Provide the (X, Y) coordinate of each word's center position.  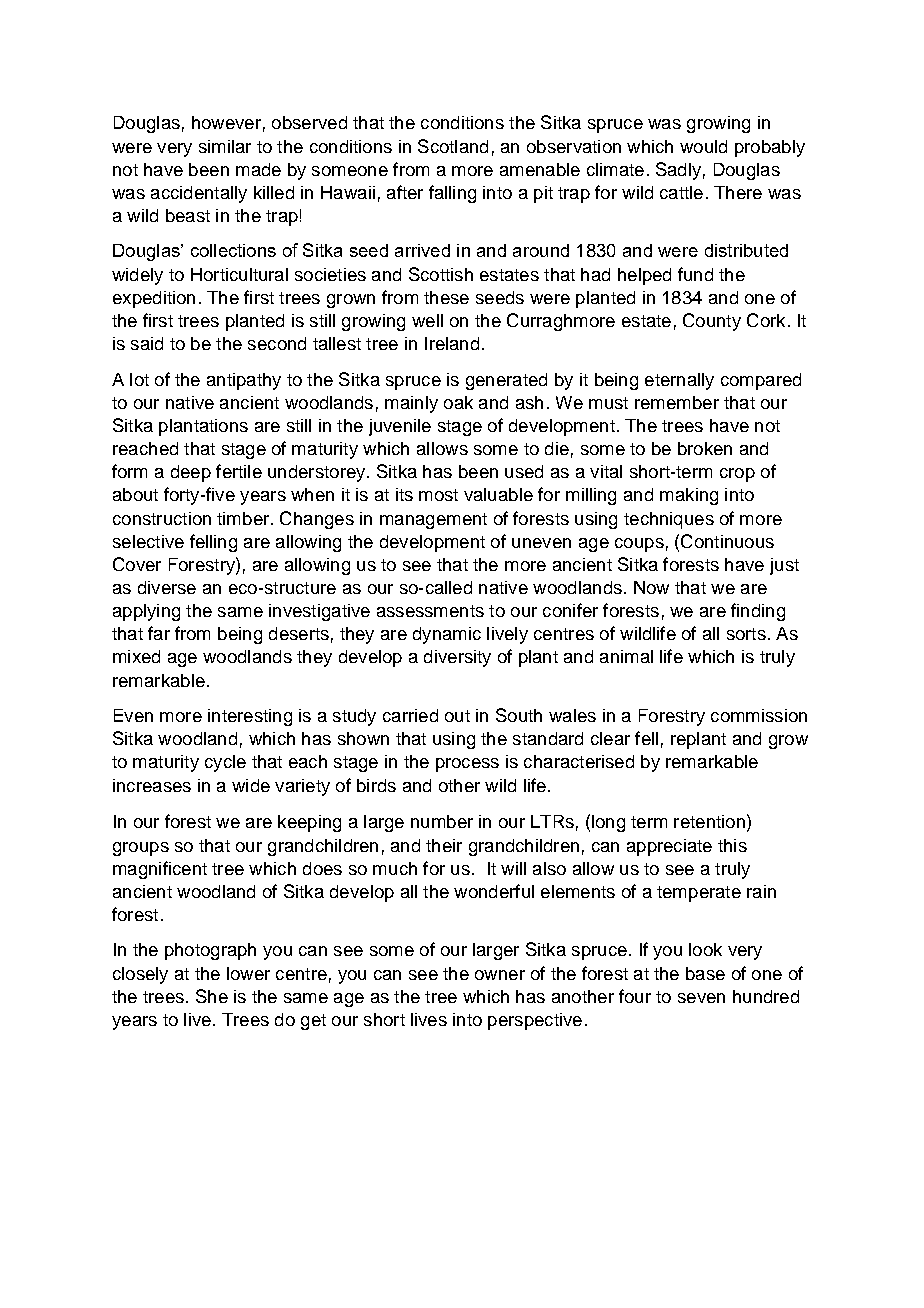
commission (759, 715)
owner (500, 975)
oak (458, 402)
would (703, 146)
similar (225, 146)
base (705, 973)
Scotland (453, 146)
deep (191, 473)
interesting (250, 717)
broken (705, 448)
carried (410, 715)
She (212, 996)
